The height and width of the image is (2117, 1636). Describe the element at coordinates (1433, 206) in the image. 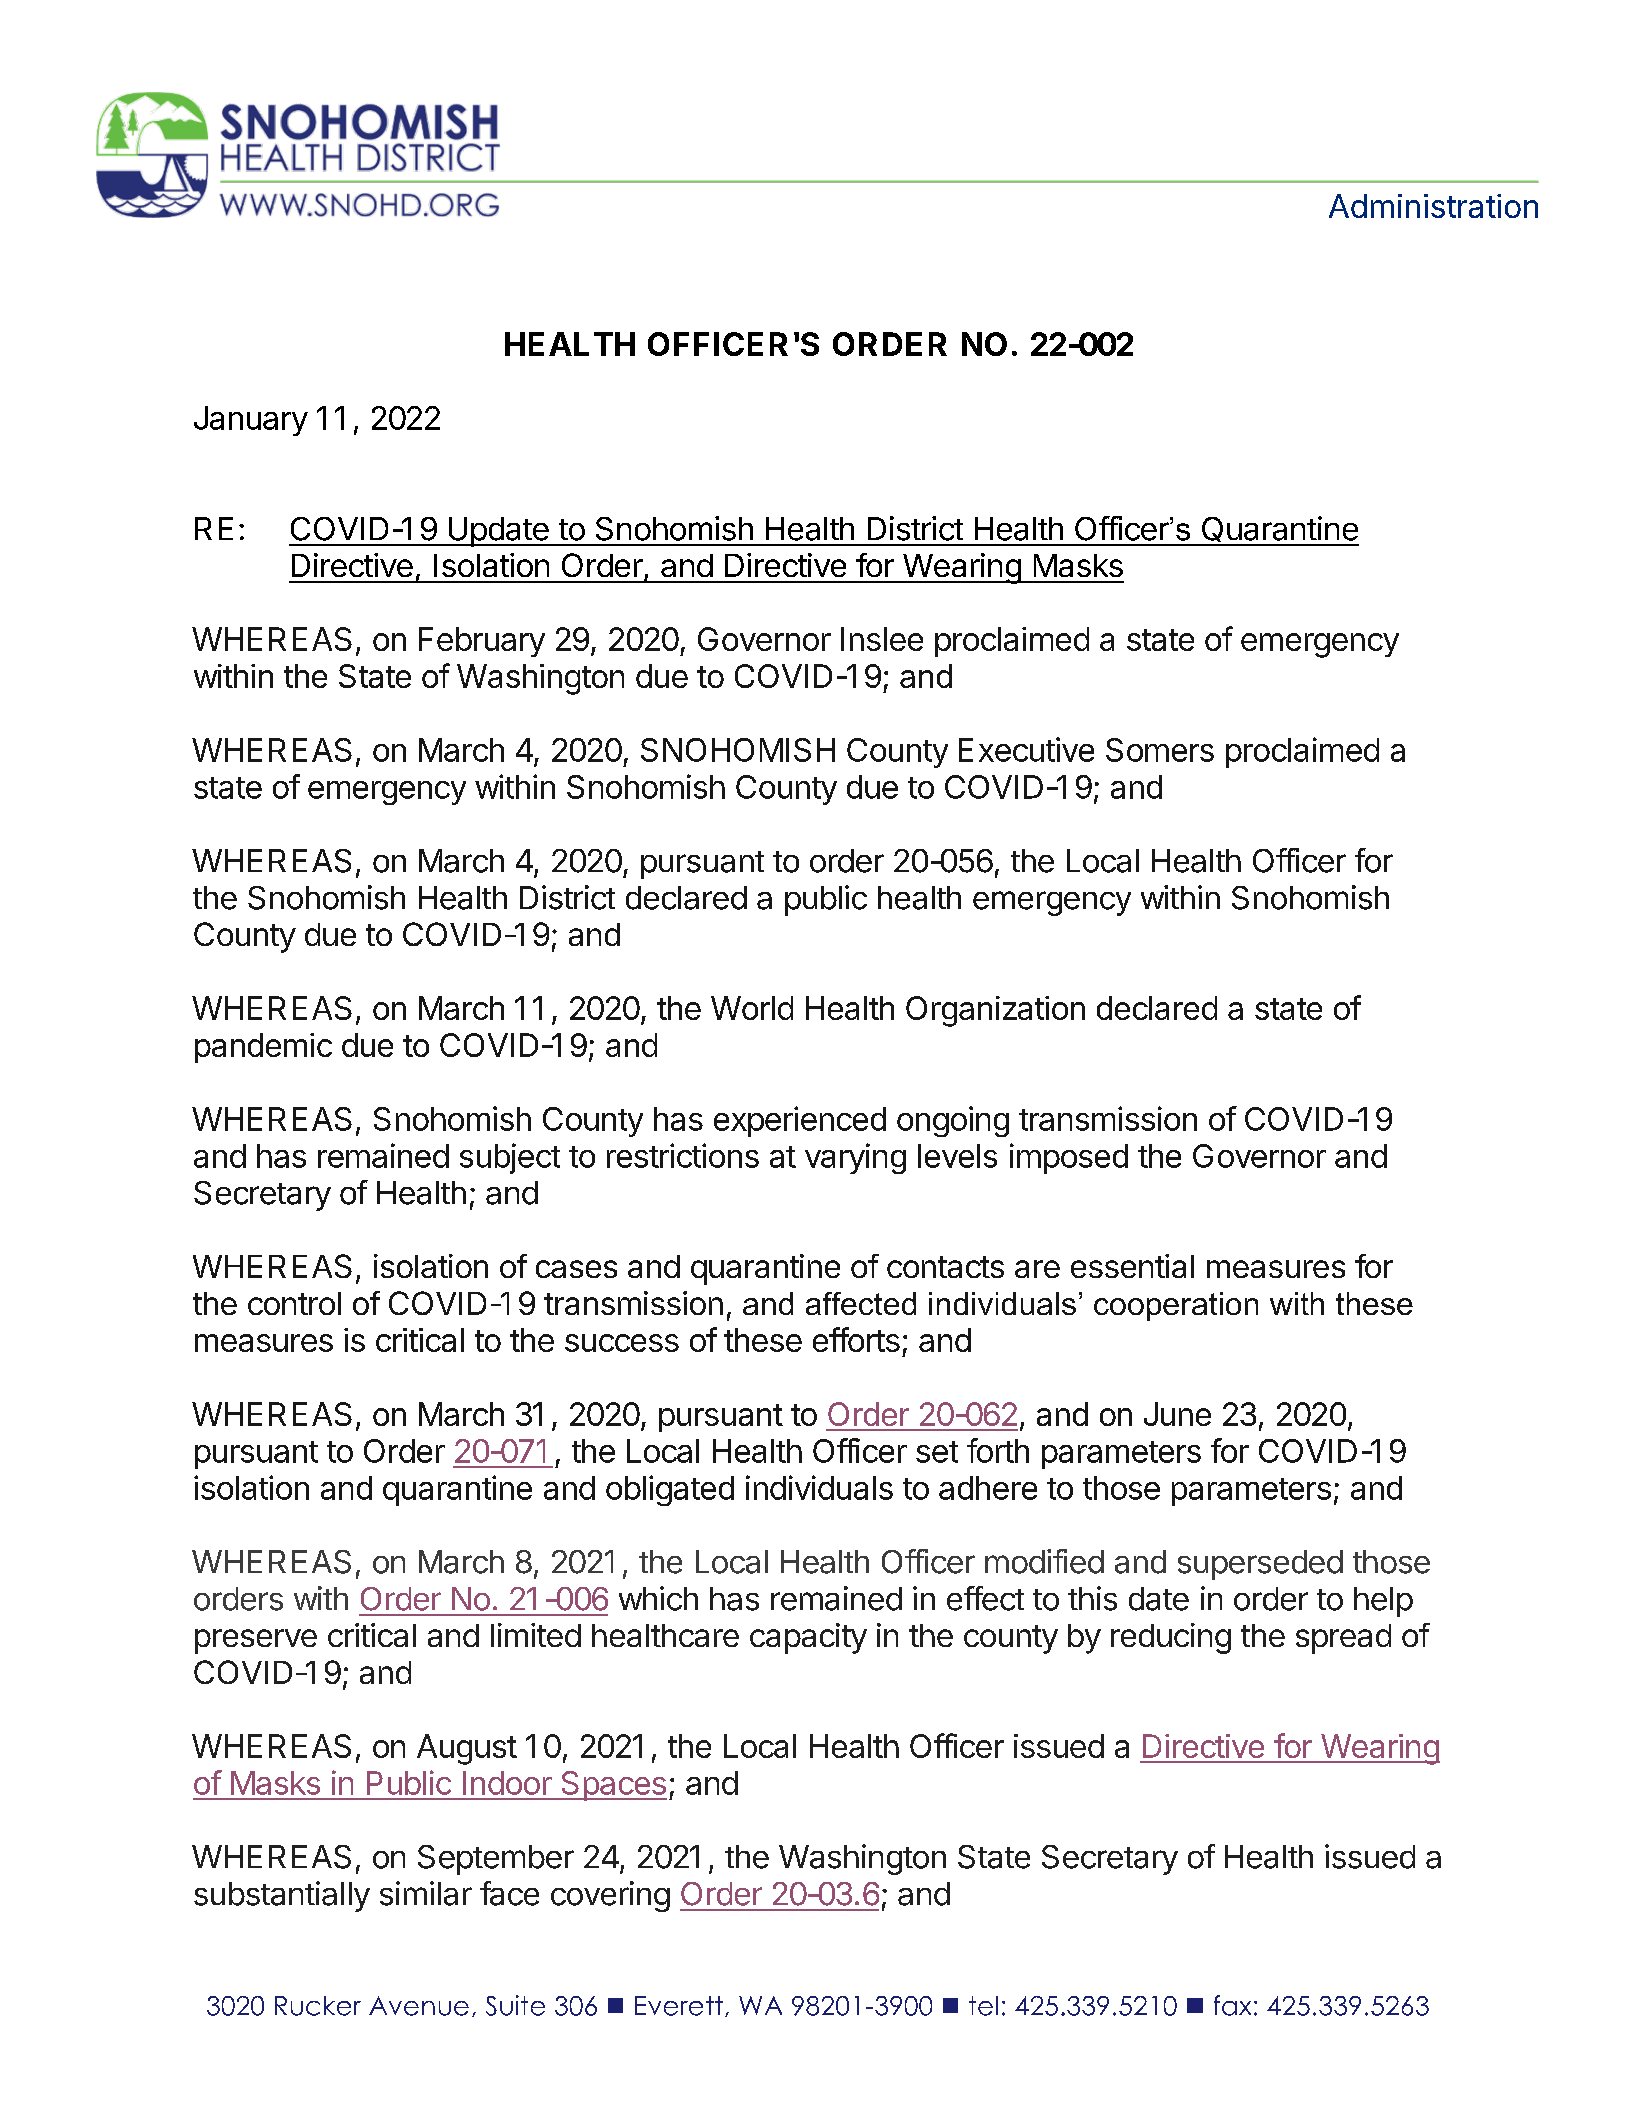

I see `Administration` at that location.
